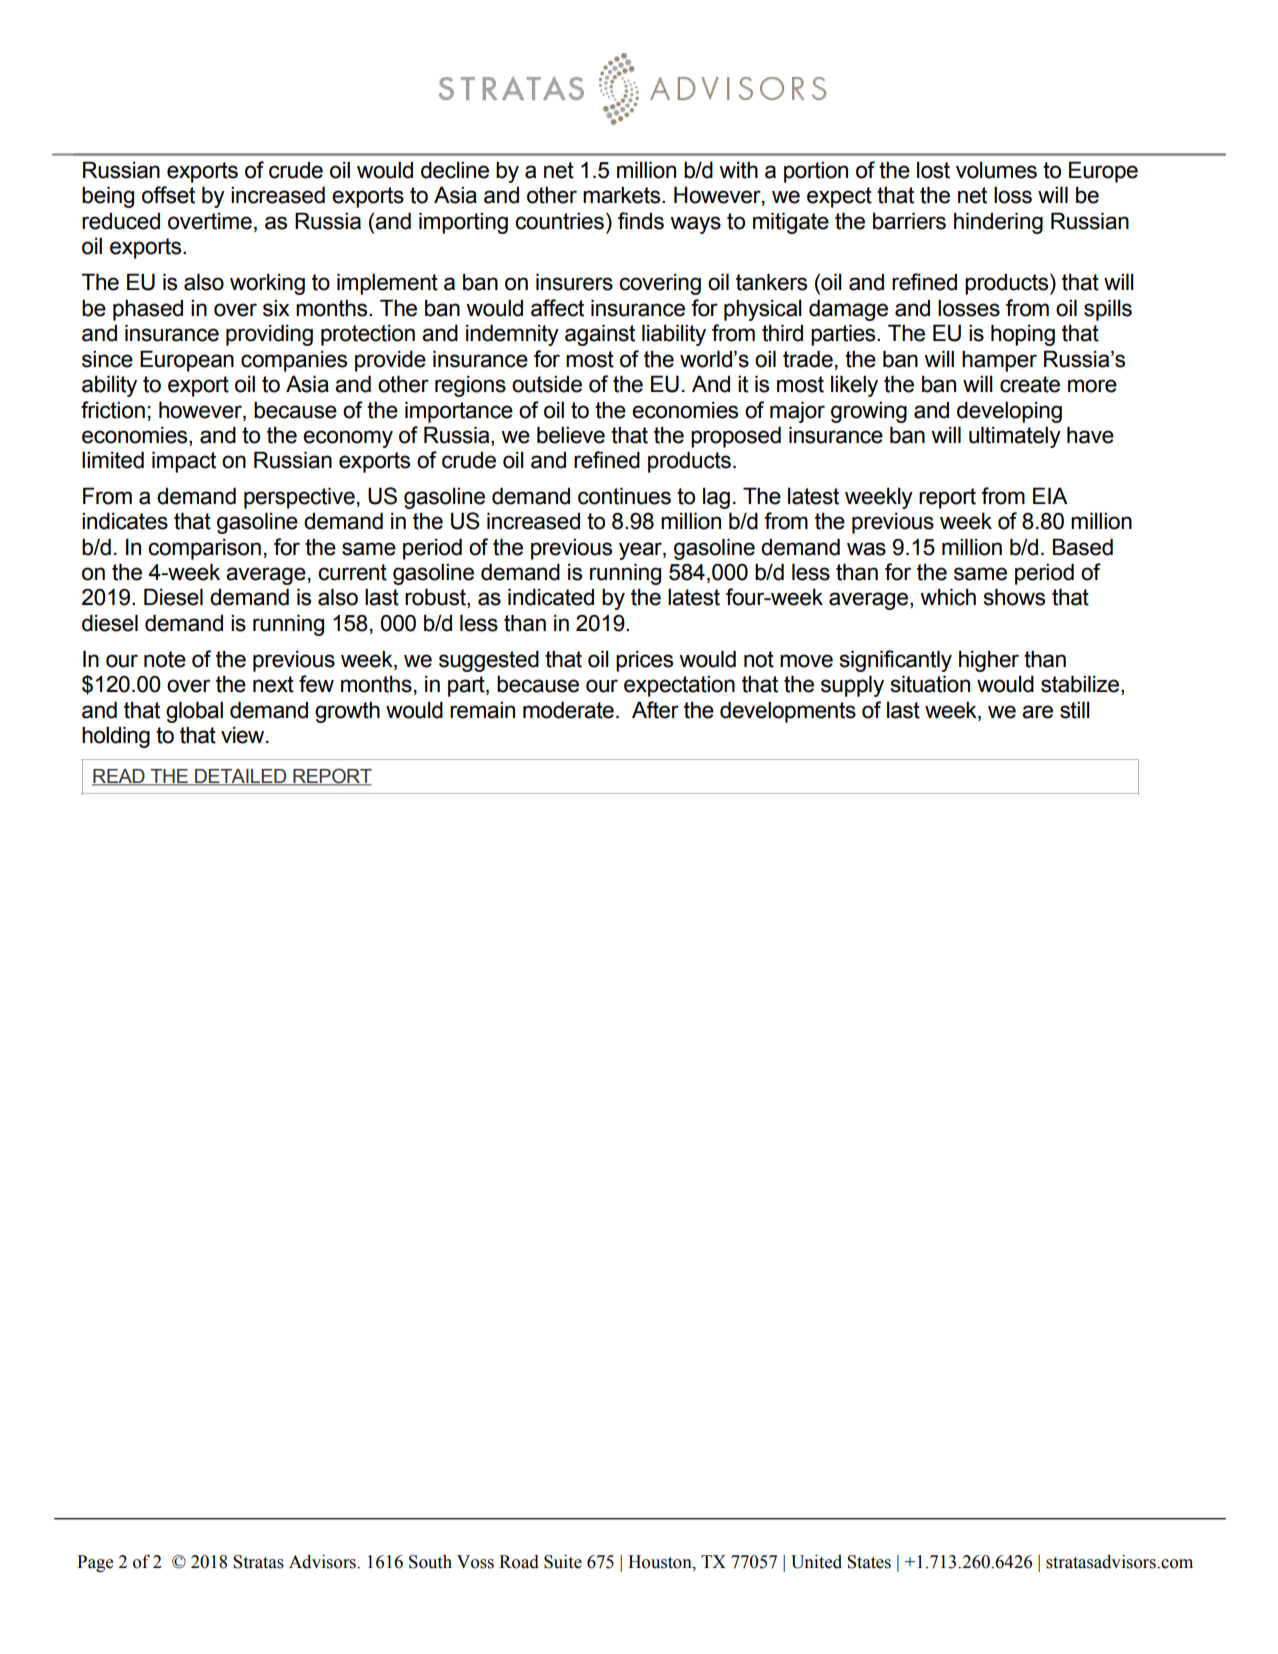 This screenshot has width=1278, height=1654. I want to click on Suite, so click(563, 1562).
